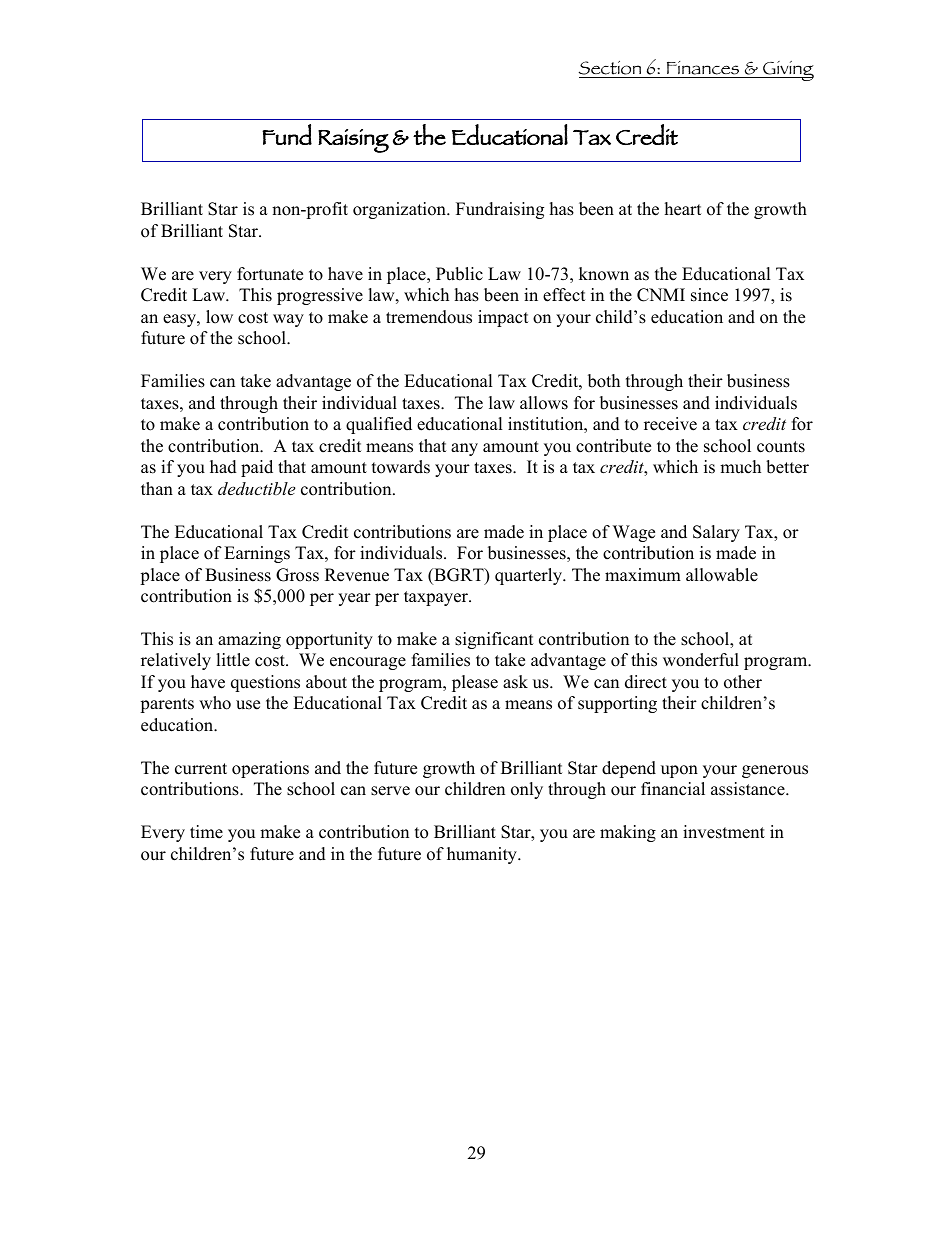  Describe the element at coordinates (437, 598) in the document. I see `taxpayer` at that location.
